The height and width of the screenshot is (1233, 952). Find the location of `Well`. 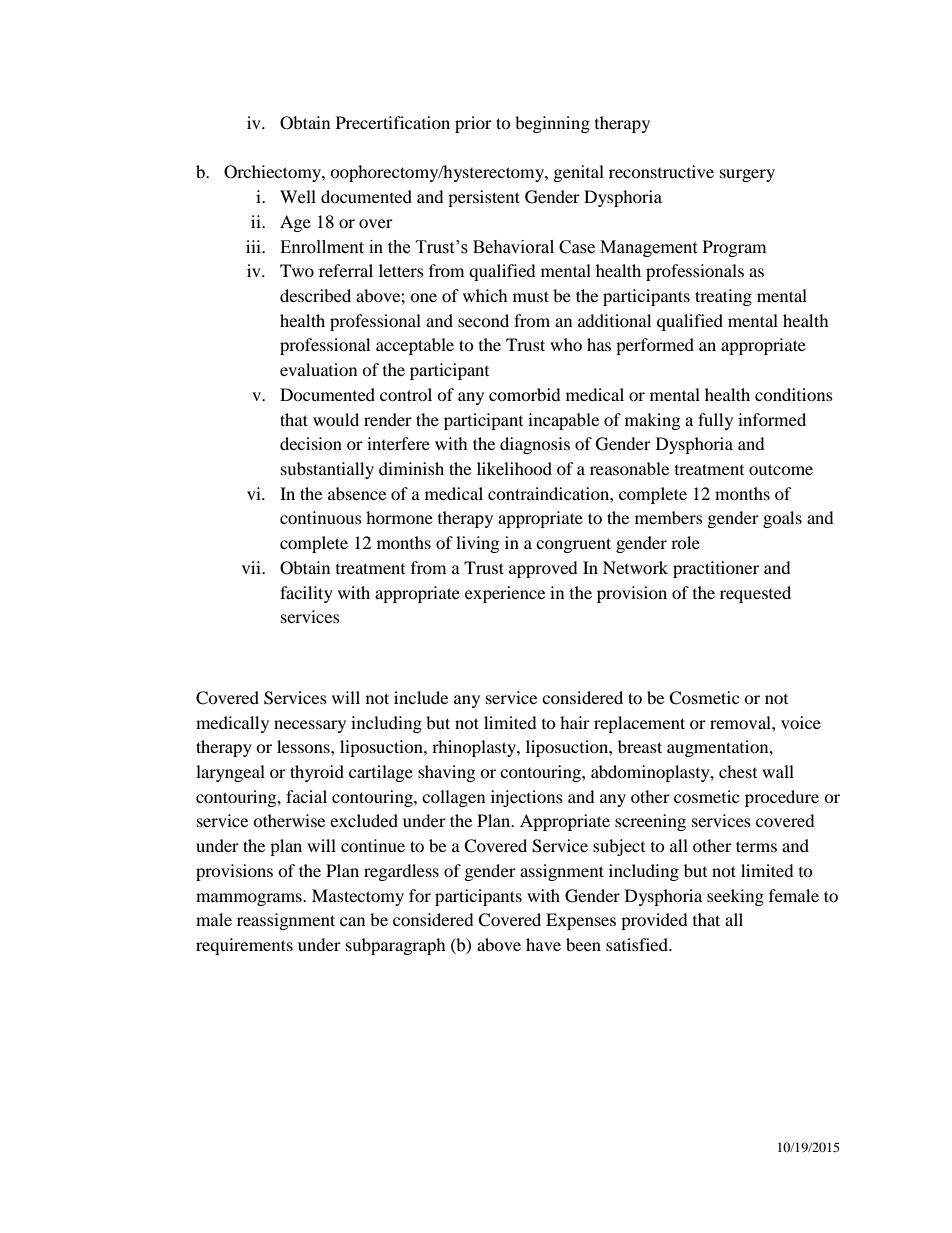

Well is located at coordinates (298, 196).
